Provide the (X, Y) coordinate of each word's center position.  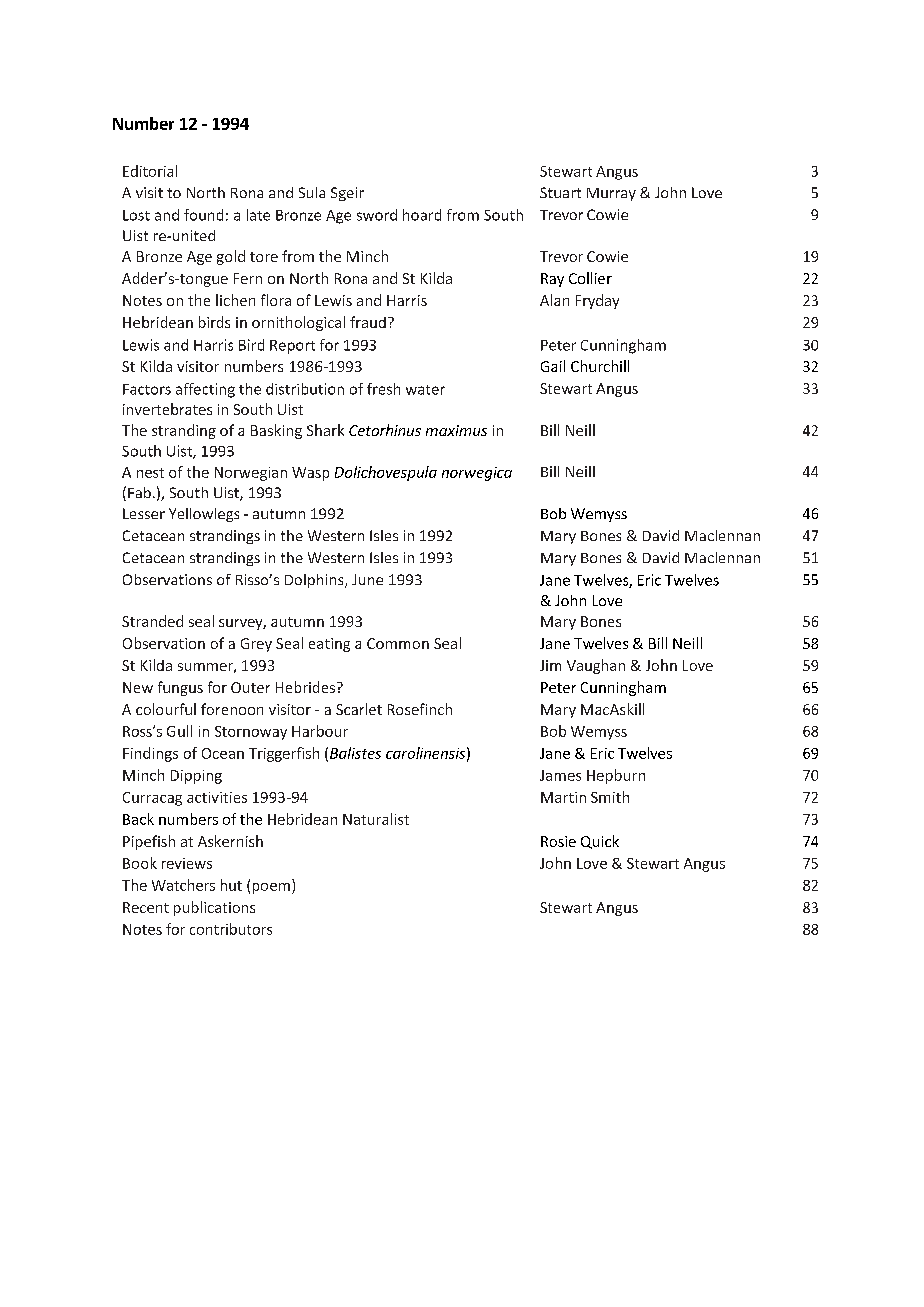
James (560, 775)
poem (273, 888)
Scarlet (359, 709)
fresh (383, 389)
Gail (553, 366)
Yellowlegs (204, 515)
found (203, 215)
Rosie (558, 841)
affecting (205, 390)
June (367, 579)
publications (214, 908)
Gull (179, 731)
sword (377, 215)
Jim (550, 665)
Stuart (560, 192)
